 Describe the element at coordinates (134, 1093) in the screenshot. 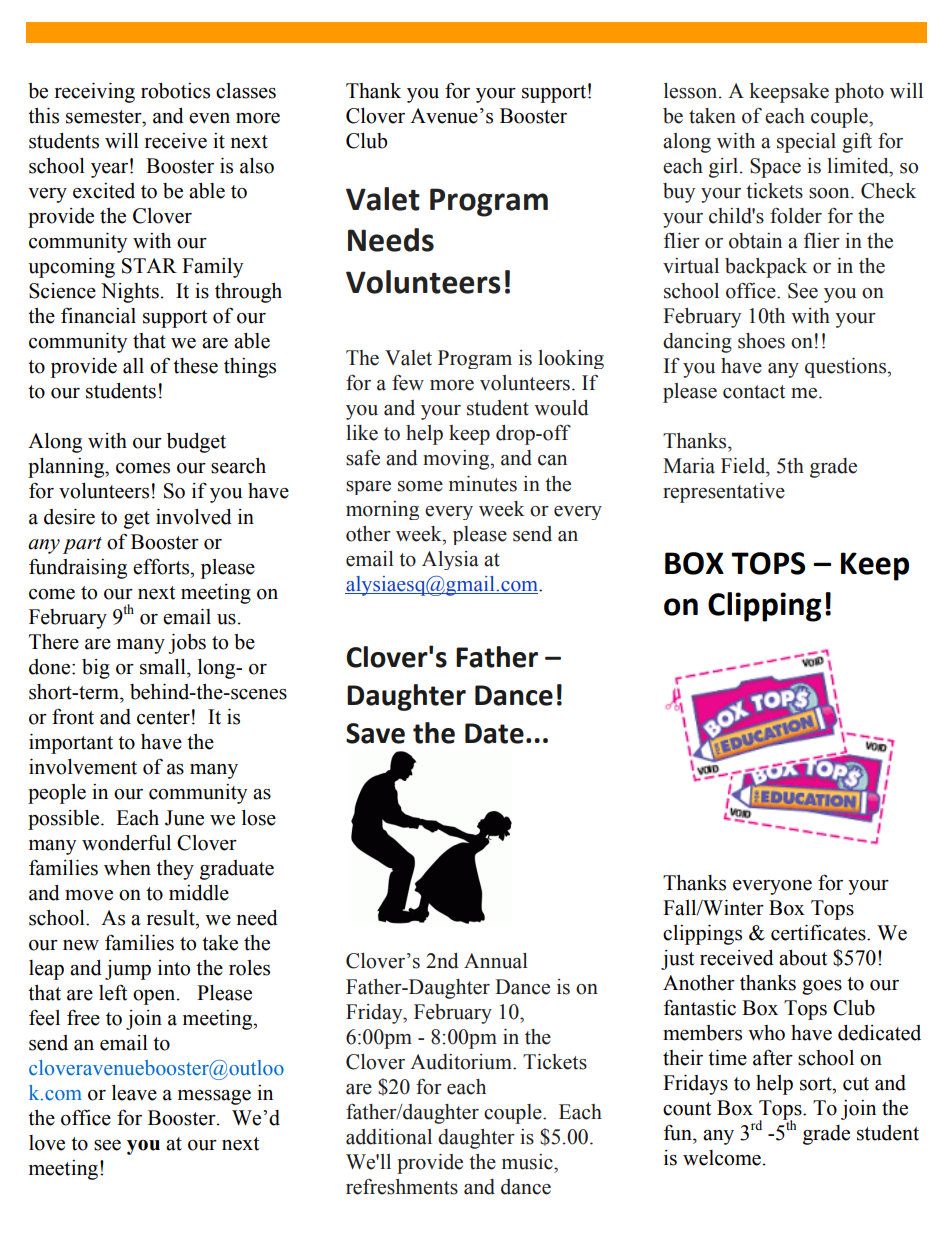

I see `leave` at that location.
